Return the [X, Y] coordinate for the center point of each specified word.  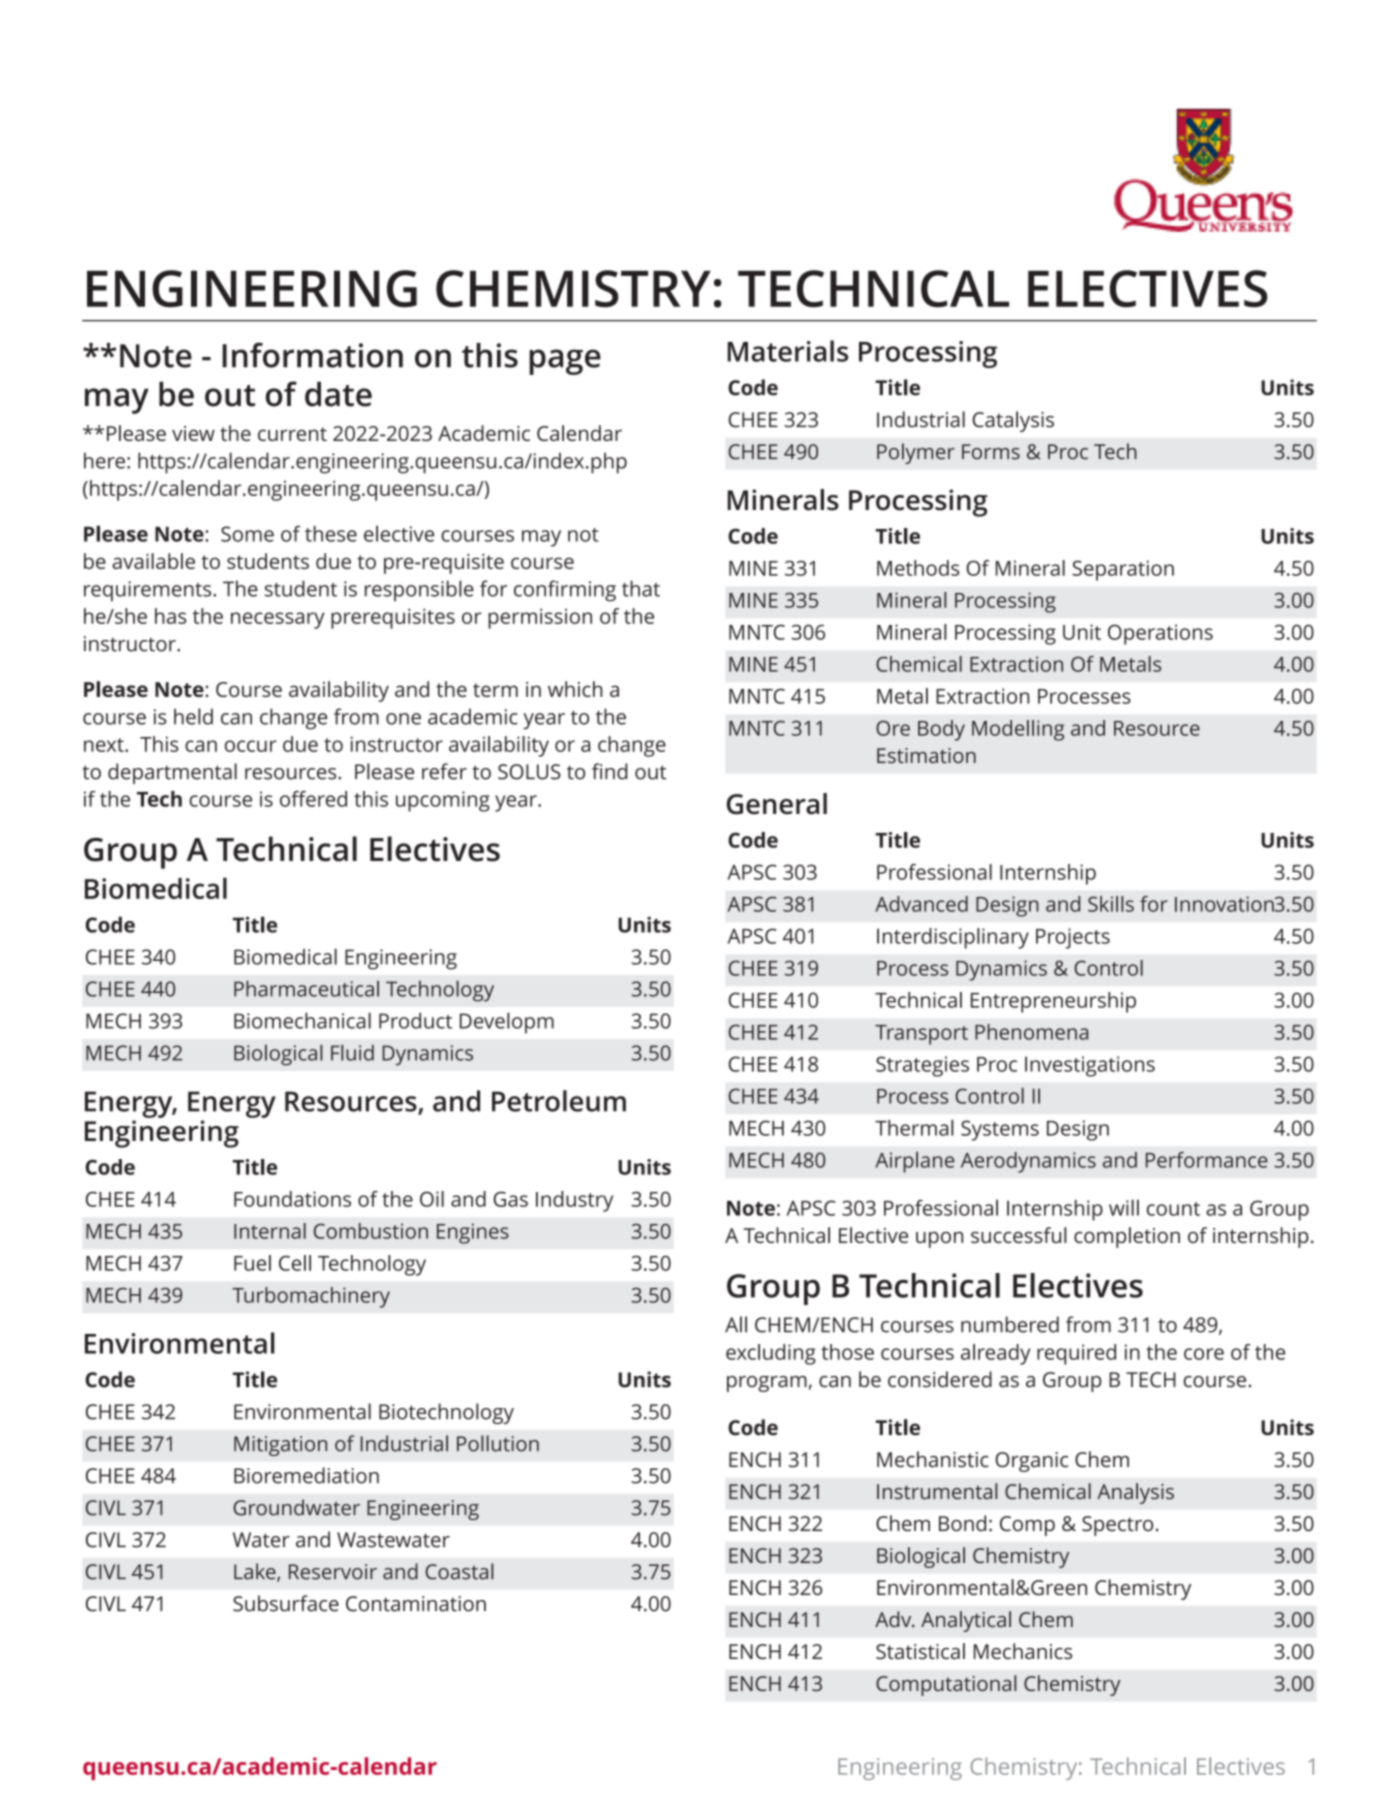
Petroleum [559, 1101]
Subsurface [286, 1603]
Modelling [1018, 730]
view [193, 433]
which [575, 689]
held [193, 716]
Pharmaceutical [306, 988]
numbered [1010, 1324]
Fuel [252, 1263]
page [565, 362]
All [736, 1324]
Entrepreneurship [1053, 1002]
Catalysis [1013, 421]
